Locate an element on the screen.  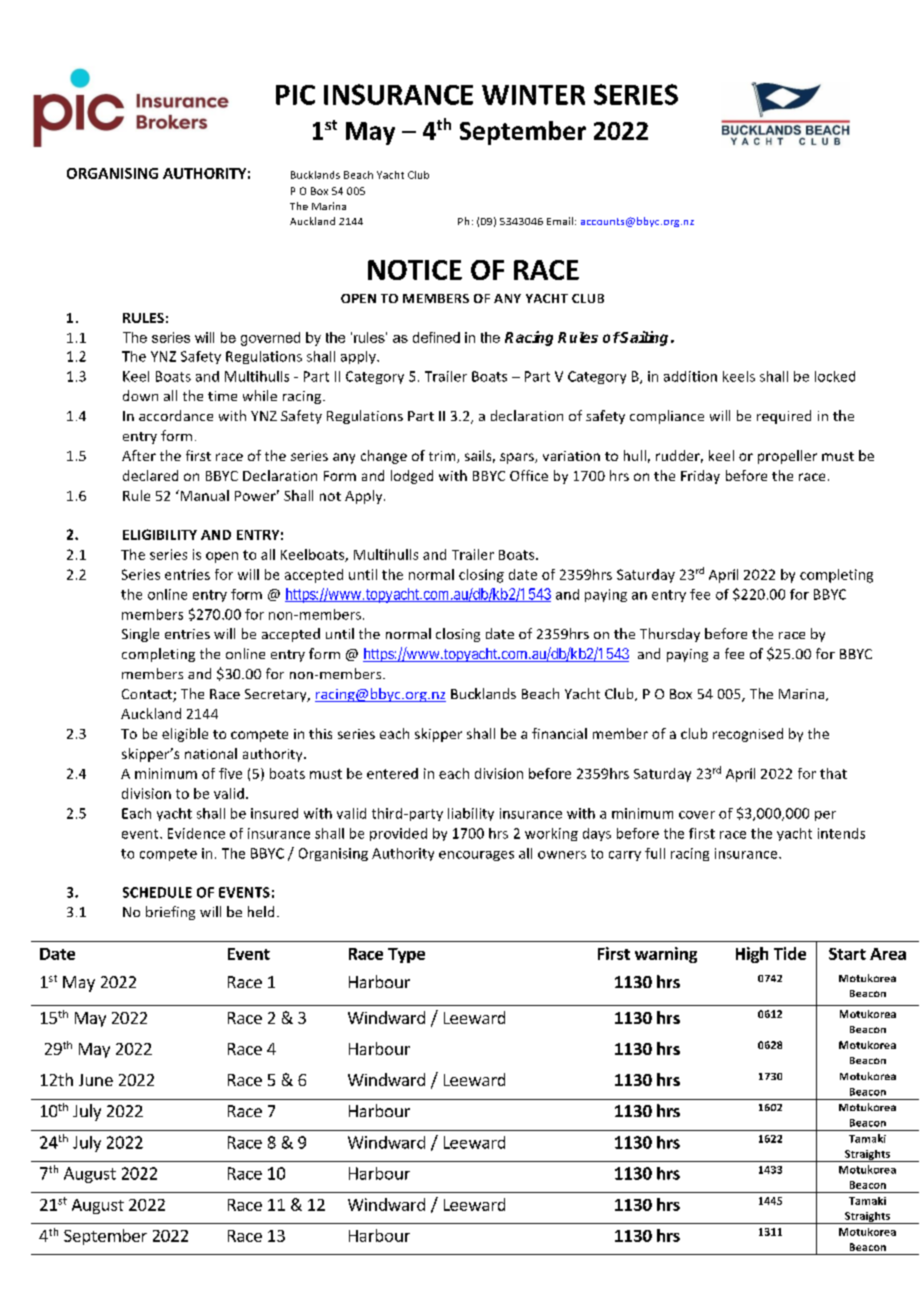
Type is located at coordinates (406, 955).
